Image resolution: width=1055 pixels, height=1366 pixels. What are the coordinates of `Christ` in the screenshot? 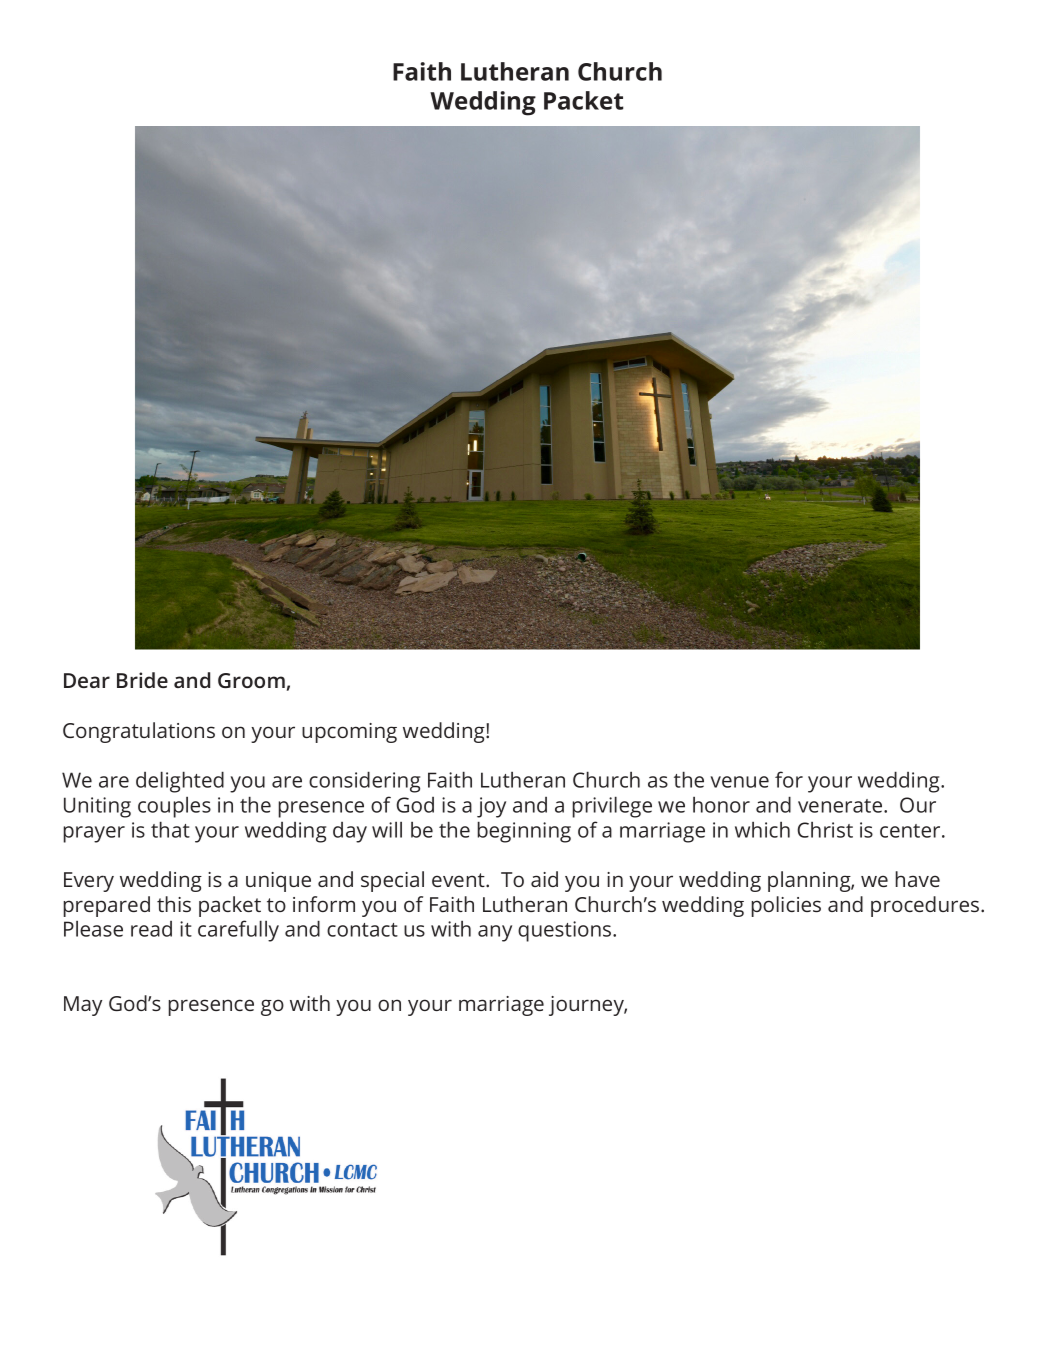 It's located at (825, 830).
